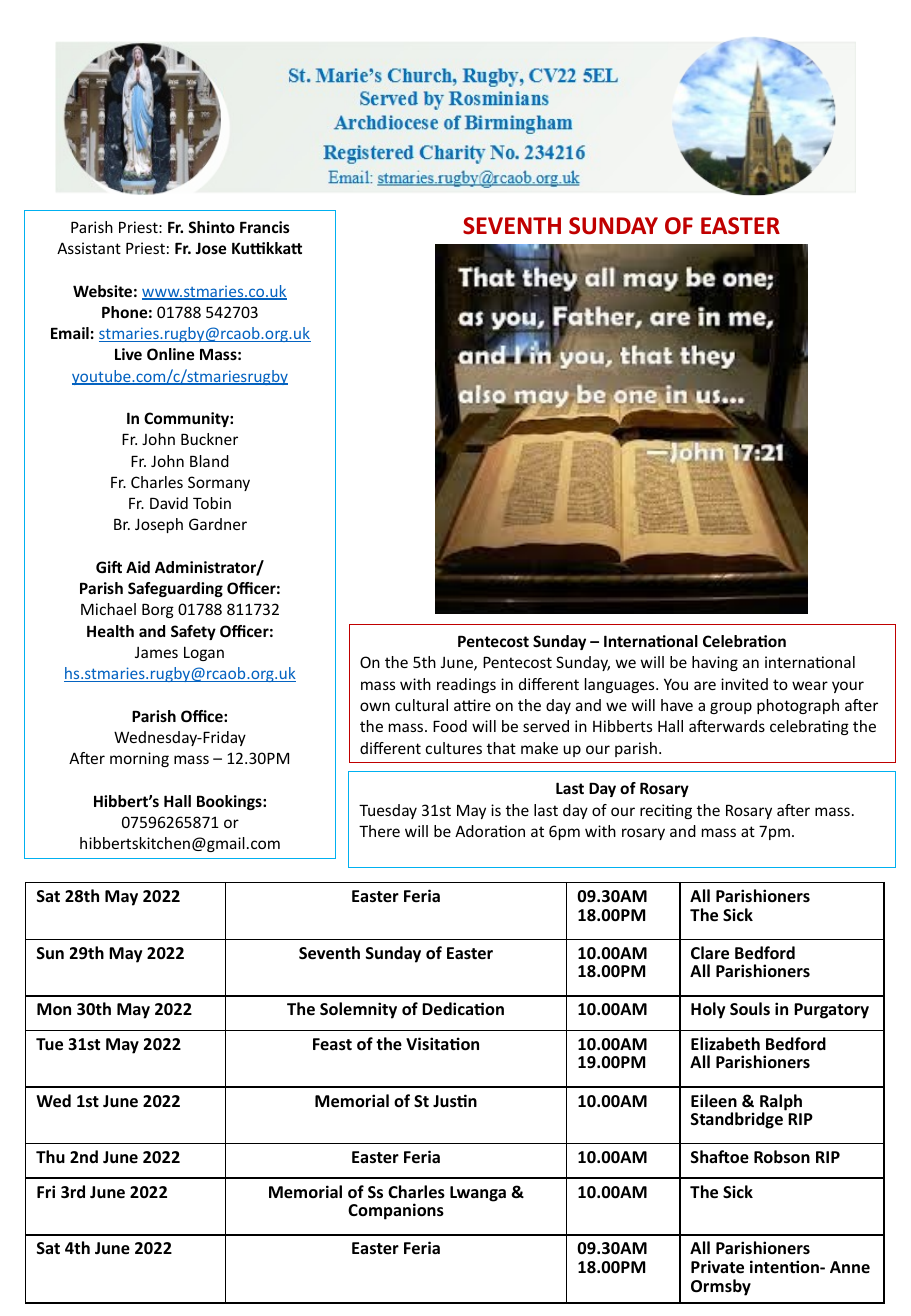 The height and width of the screenshot is (1316, 911). What do you see at coordinates (265, 227) in the screenshot?
I see `Francis` at bounding box center [265, 227].
